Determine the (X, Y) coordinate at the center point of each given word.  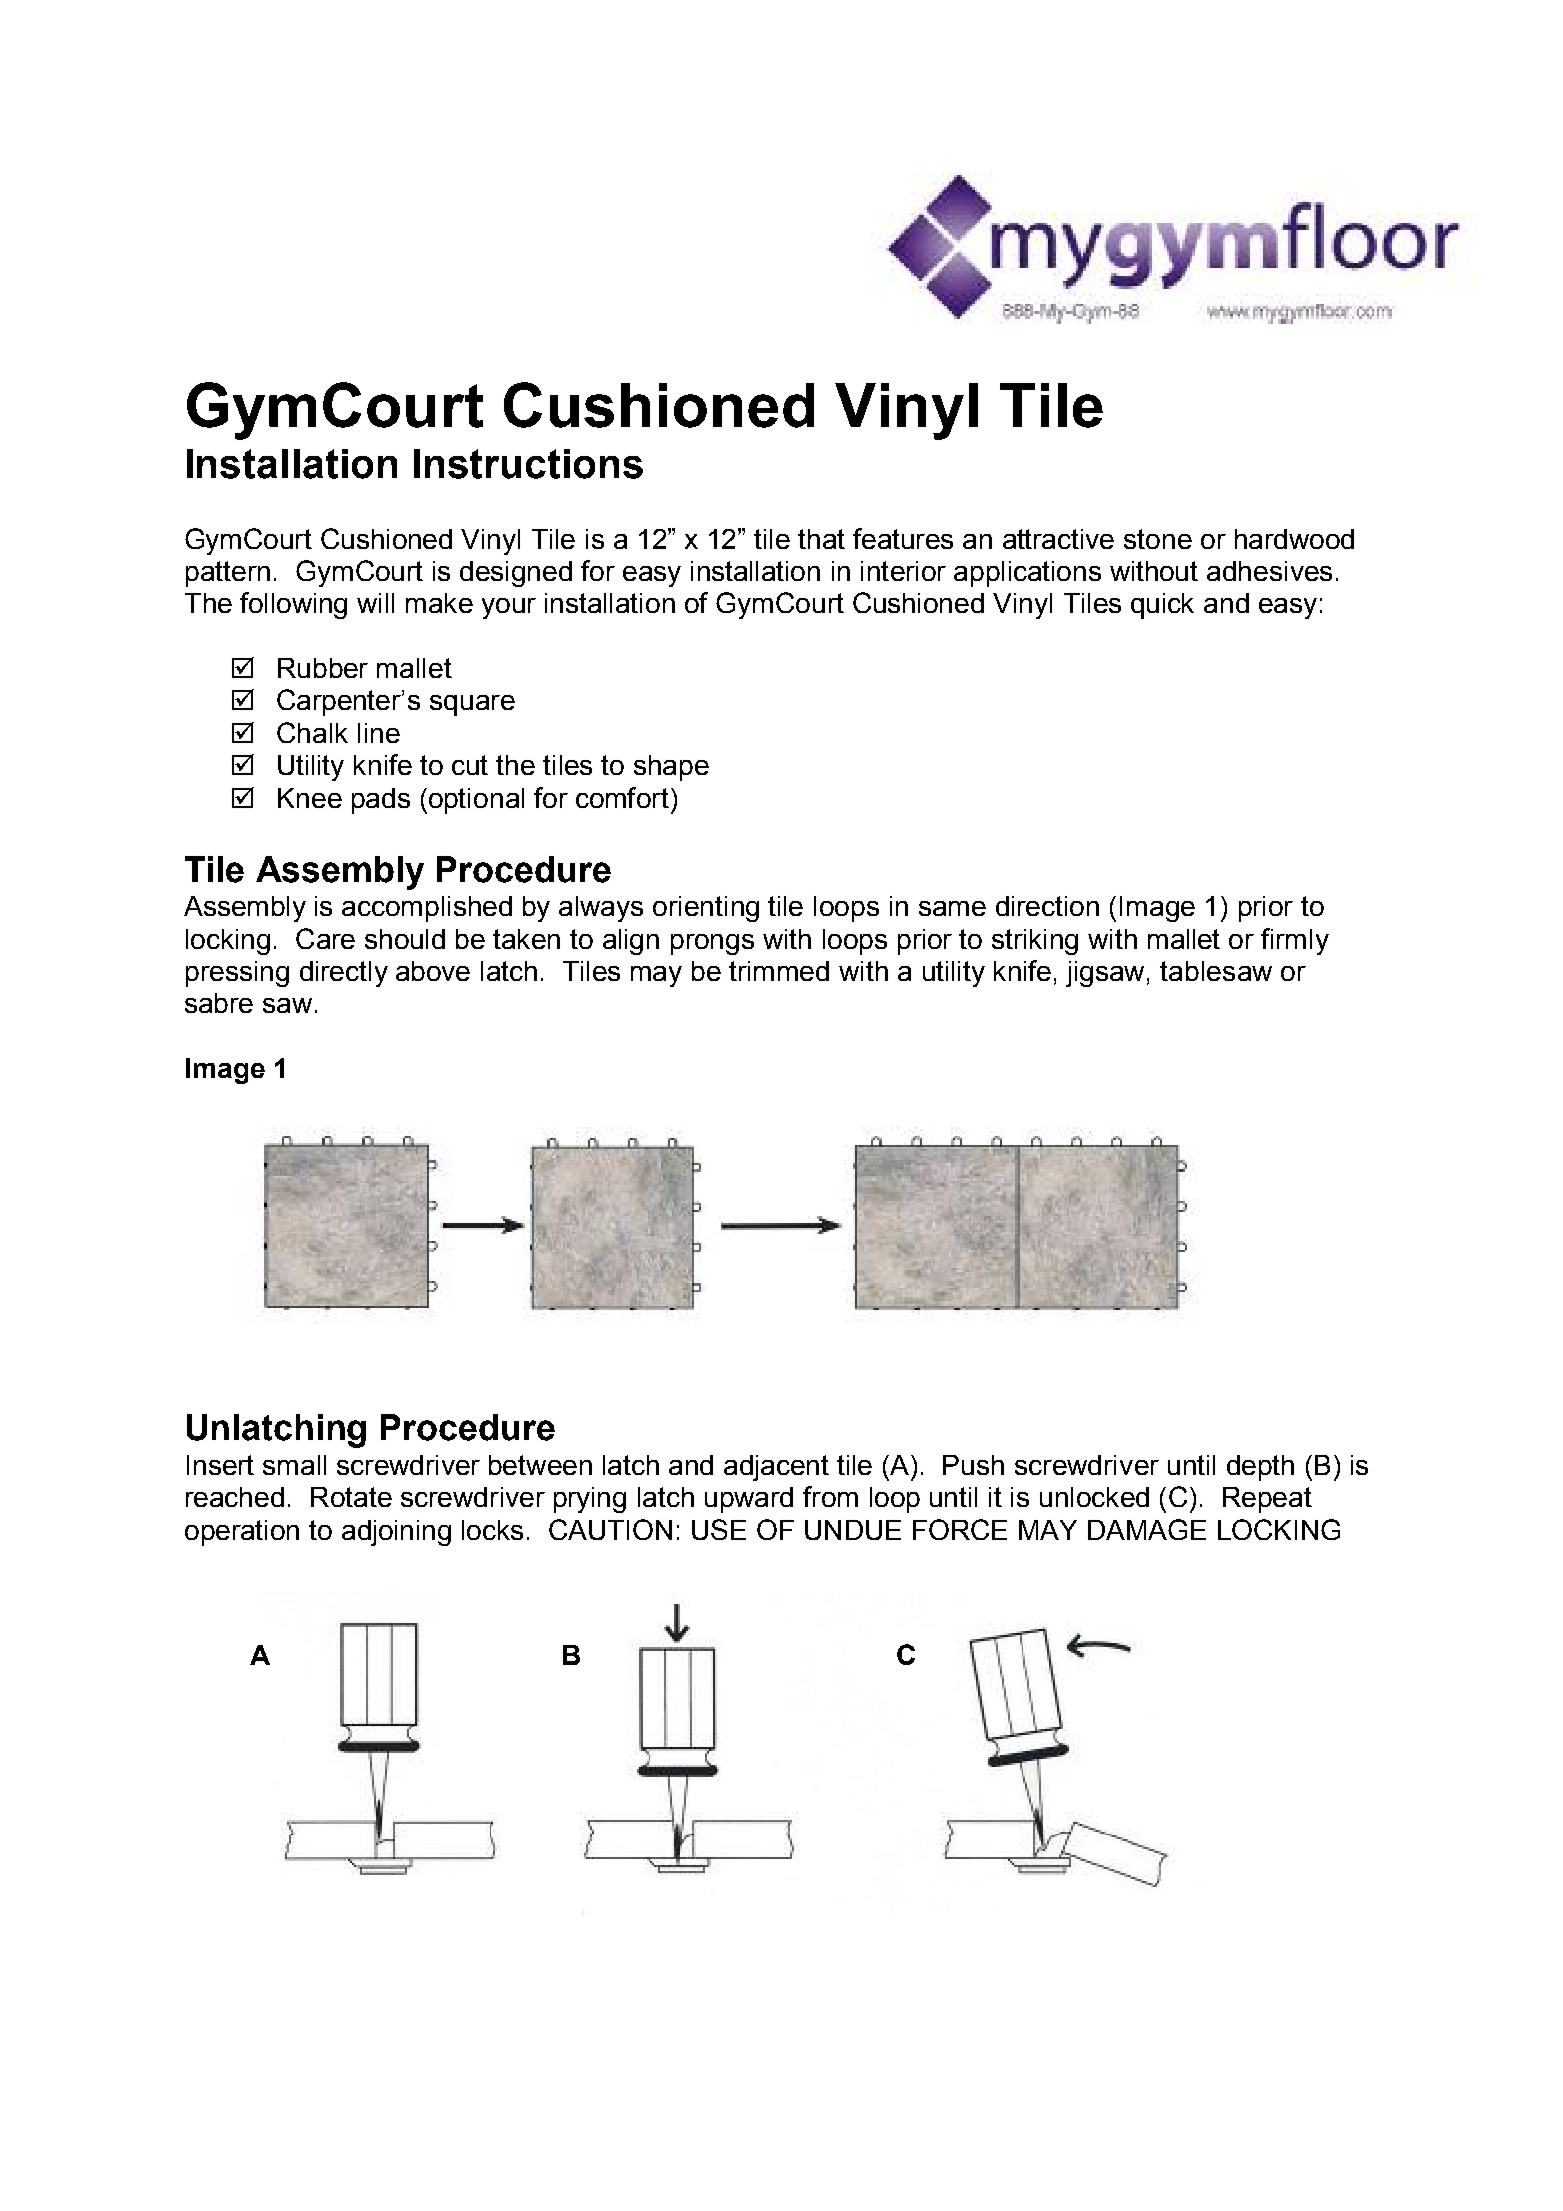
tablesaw (1216, 971)
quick (1162, 606)
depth (1260, 1468)
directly (344, 974)
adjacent (776, 1468)
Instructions (528, 464)
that (821, 539)
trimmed (779, 971)
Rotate (351, 1497)
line (379, 733)
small (294, 1465)
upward (749, 1500)
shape (671, 768)
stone (1158, 539)
